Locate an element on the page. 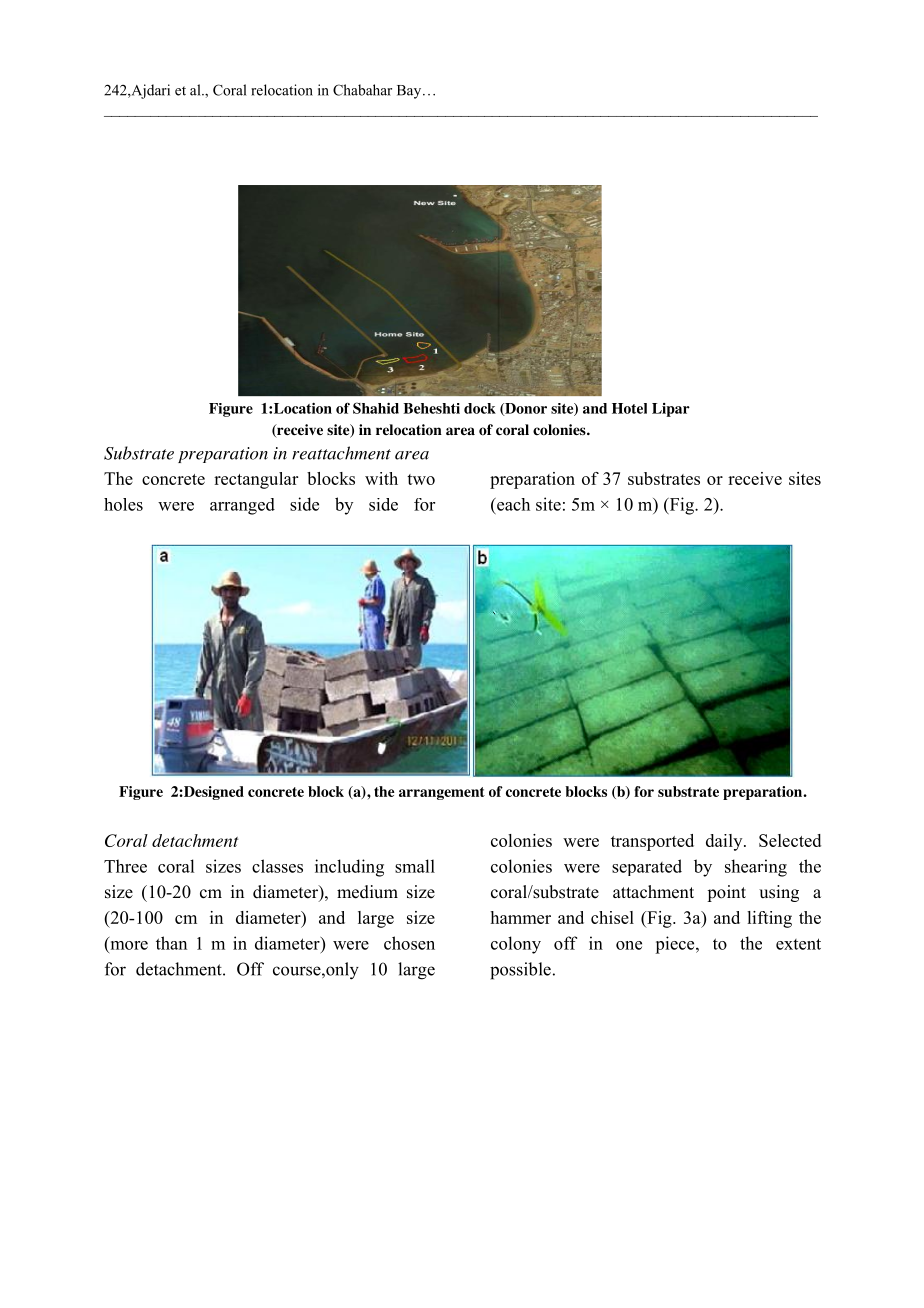  Bay is located at coordinates (410, 92).
